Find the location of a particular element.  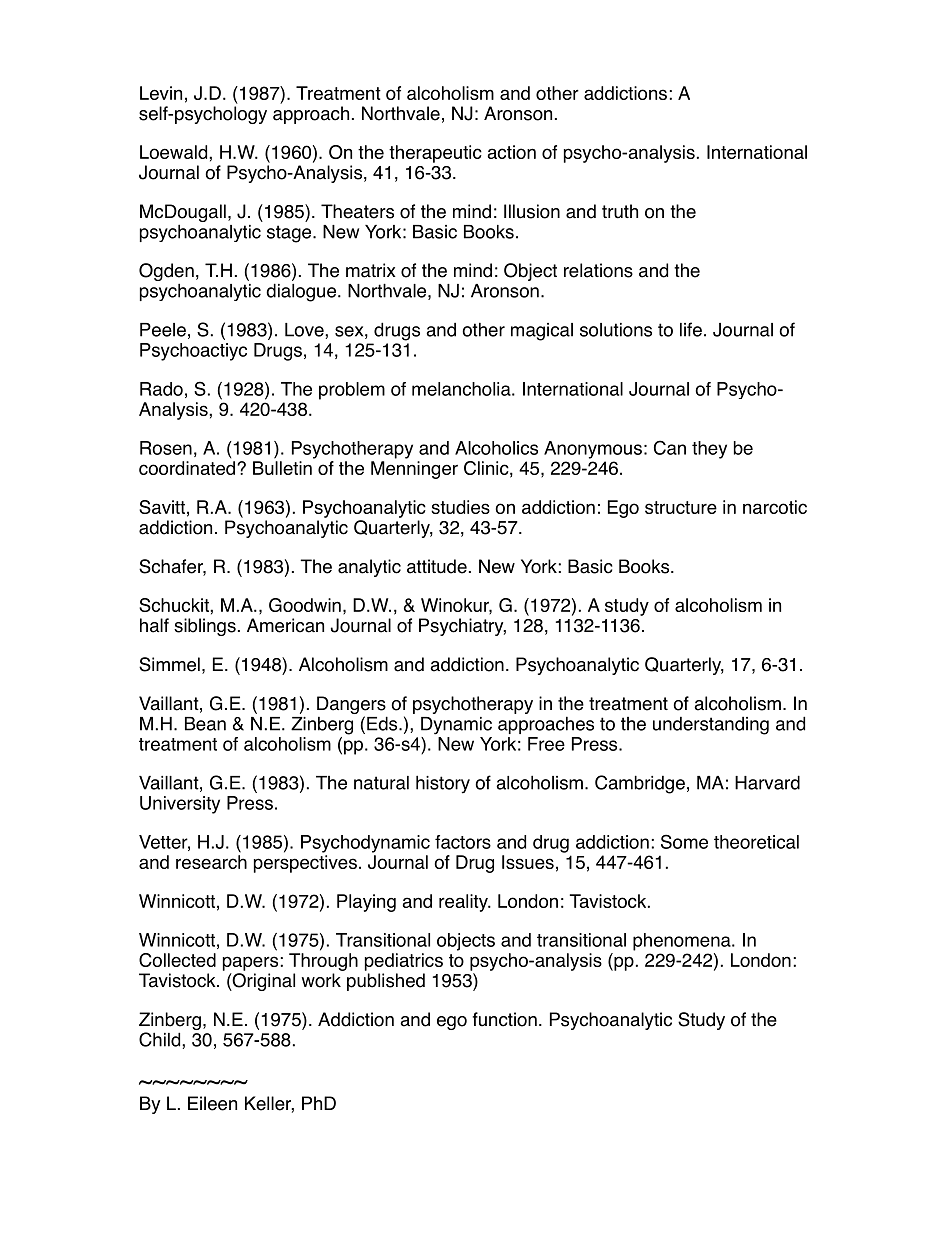

Bean is located at coordinates (205, 724).
